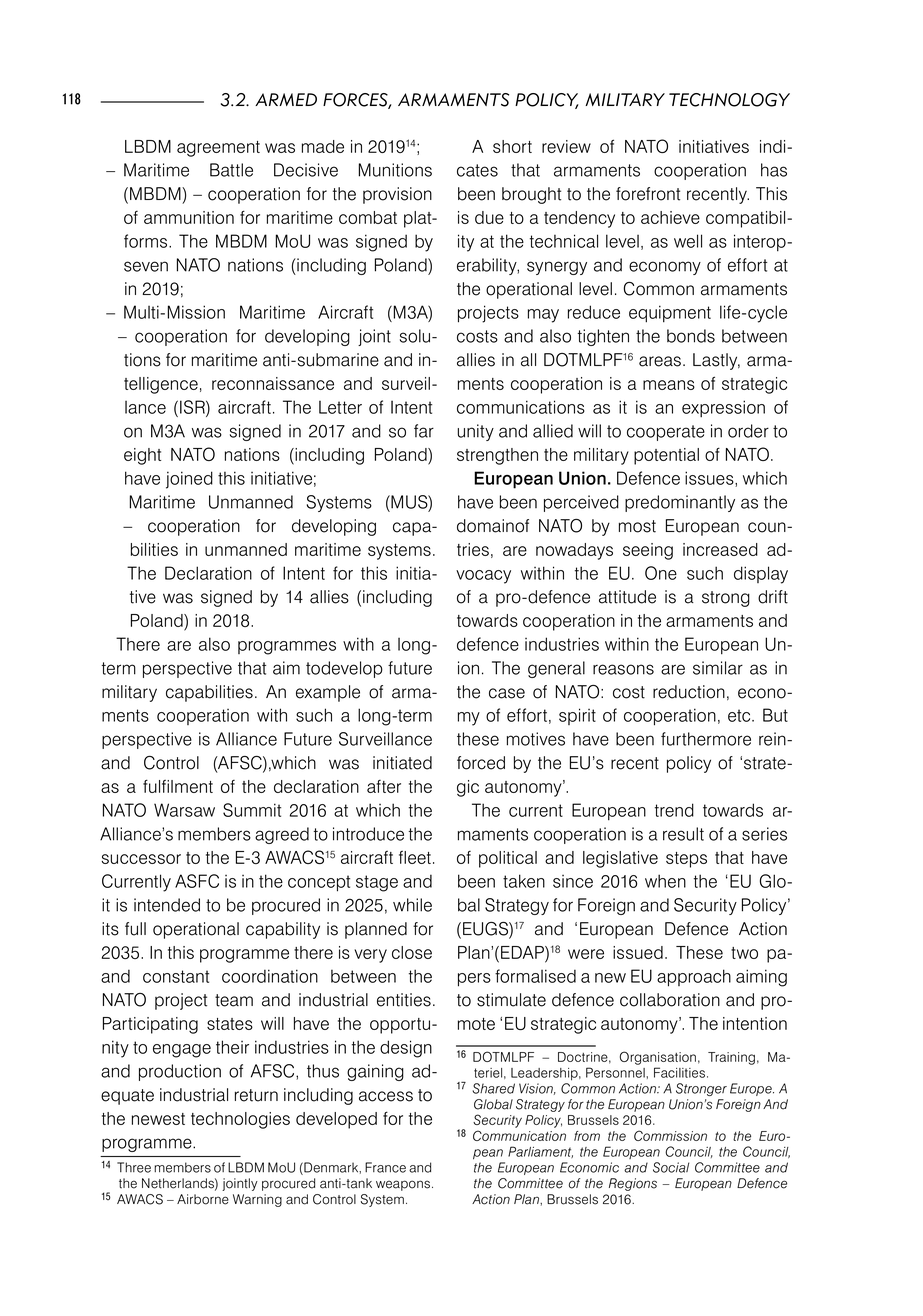 The width and height of the screenshot is (923, 1316). I want to click on Social, so click(671, 1167).
